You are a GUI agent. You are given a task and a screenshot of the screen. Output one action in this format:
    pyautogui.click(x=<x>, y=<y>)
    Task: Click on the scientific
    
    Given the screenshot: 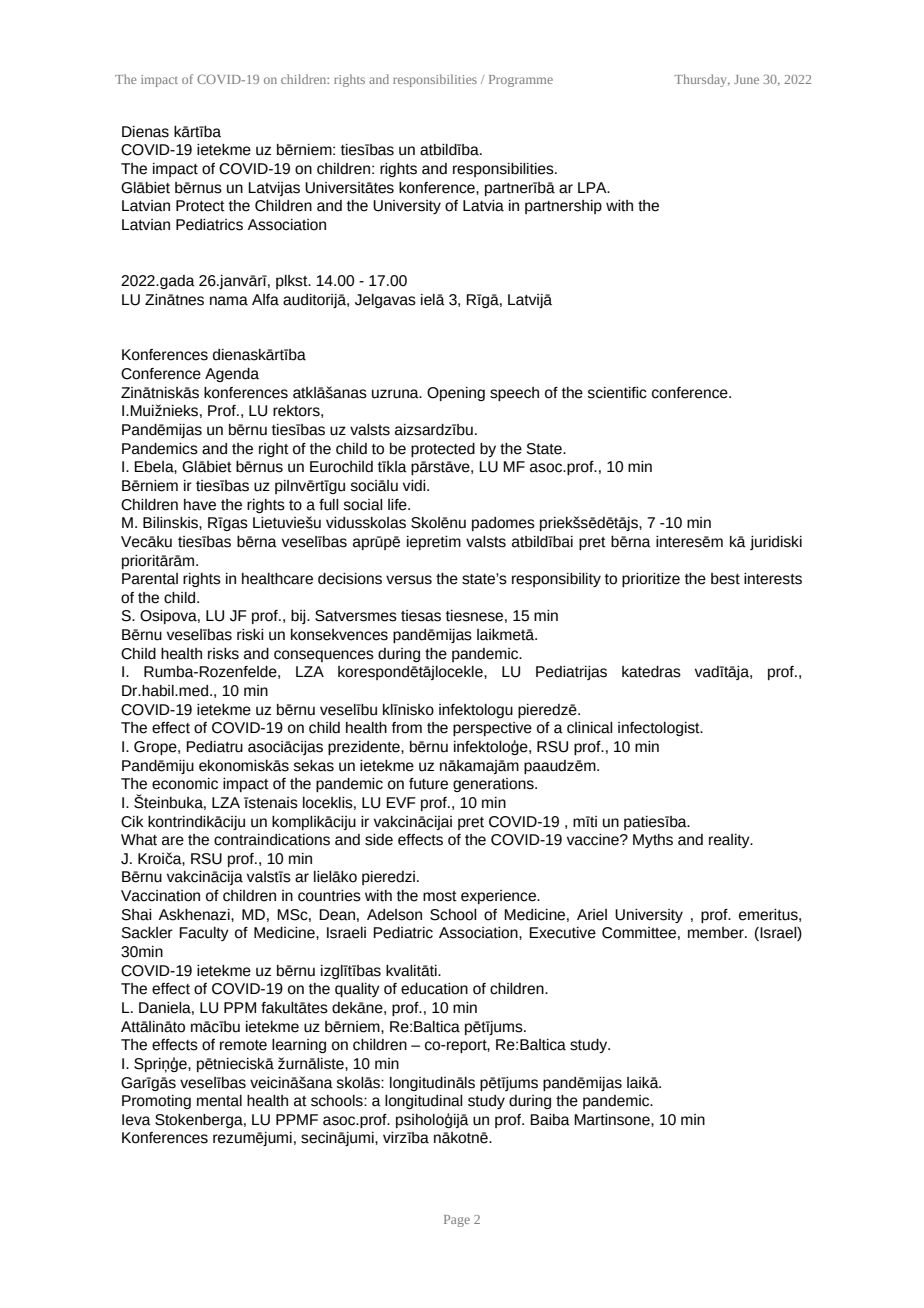 What is the action you would take?
    pyautogui.click(x=617, y=393)
